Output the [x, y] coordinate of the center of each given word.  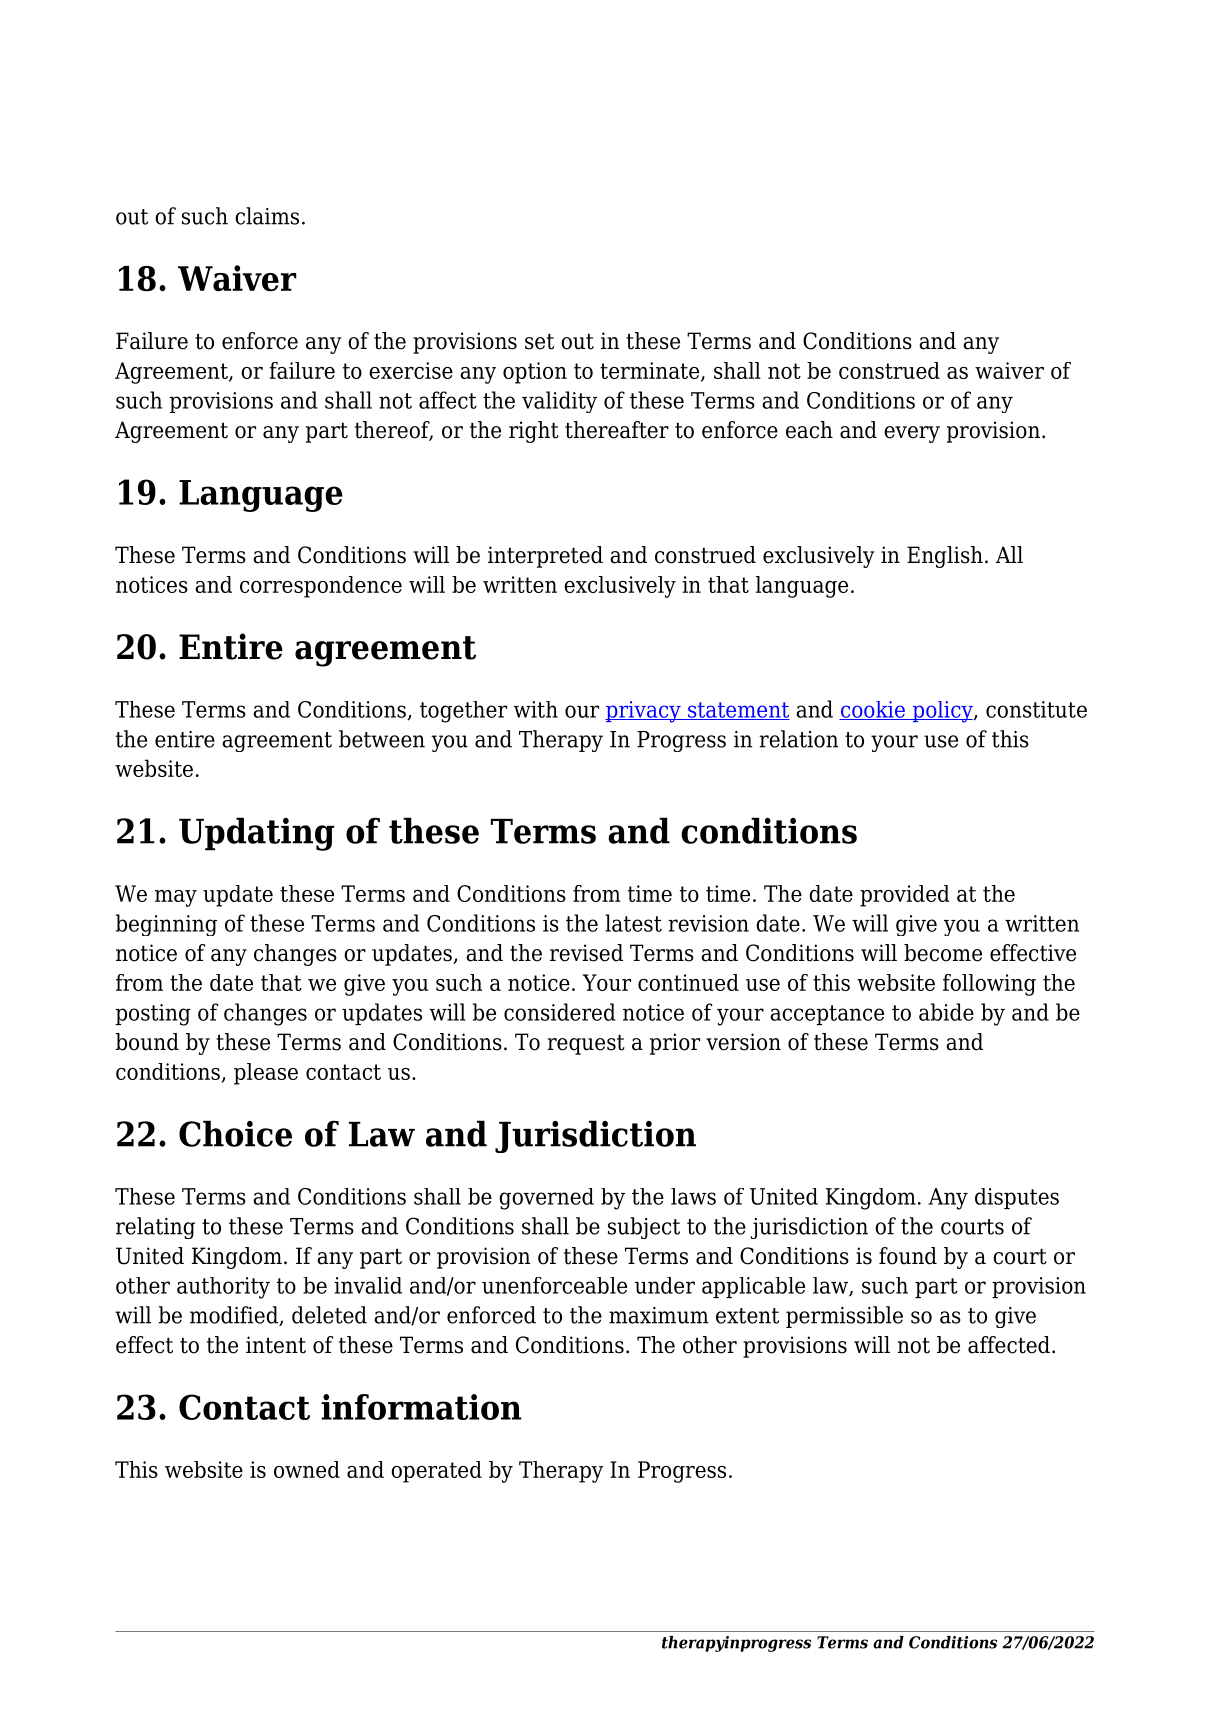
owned [307, 1469]
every [912, 434]
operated [436, 1472]
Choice [235, 1133]
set [539, 341]
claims [267, 216]
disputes [1017, 1198]
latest [633, 923]
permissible [844, 1317]
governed [546, 1199]
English [945, 557]
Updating [256, 834]
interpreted [545, 557]
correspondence [321, 587]
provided [905, 896]
